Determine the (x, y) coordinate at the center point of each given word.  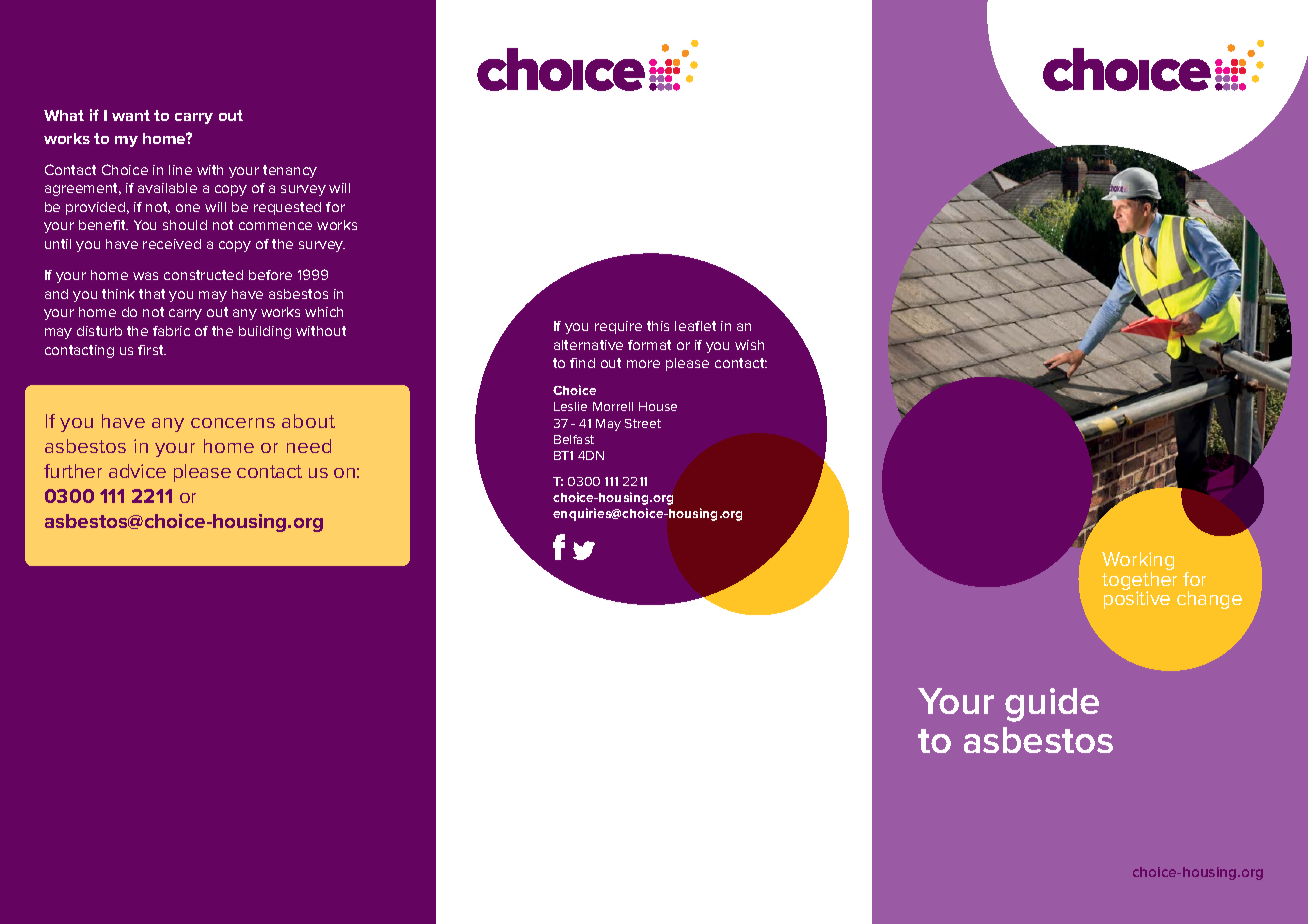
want (131, 115)
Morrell (613, 406)
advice (137, 471)
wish (749, 345)
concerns (233, 423)
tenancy (290, 171)
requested (287, 208)
